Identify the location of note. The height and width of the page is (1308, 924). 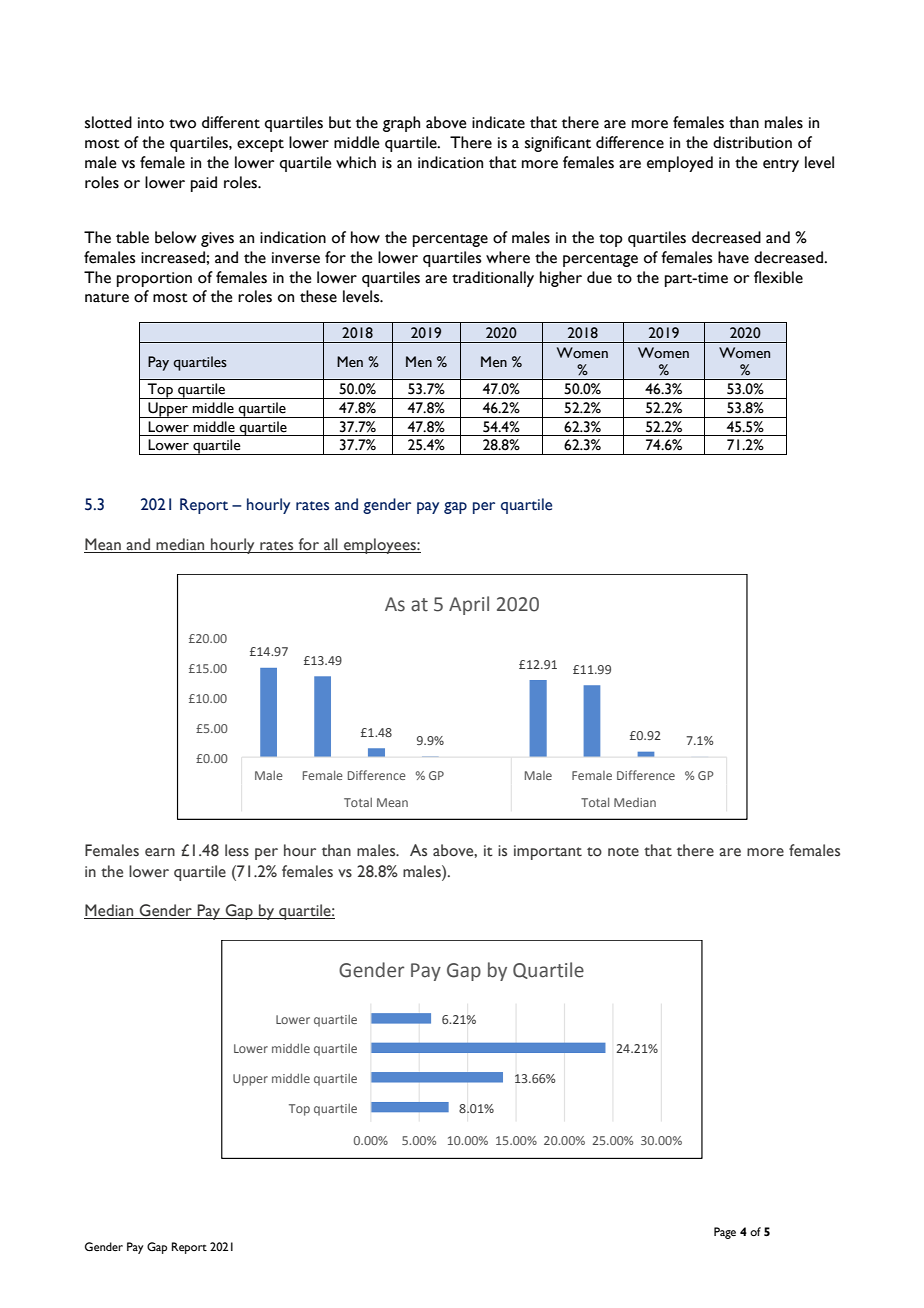
(623, 852).
